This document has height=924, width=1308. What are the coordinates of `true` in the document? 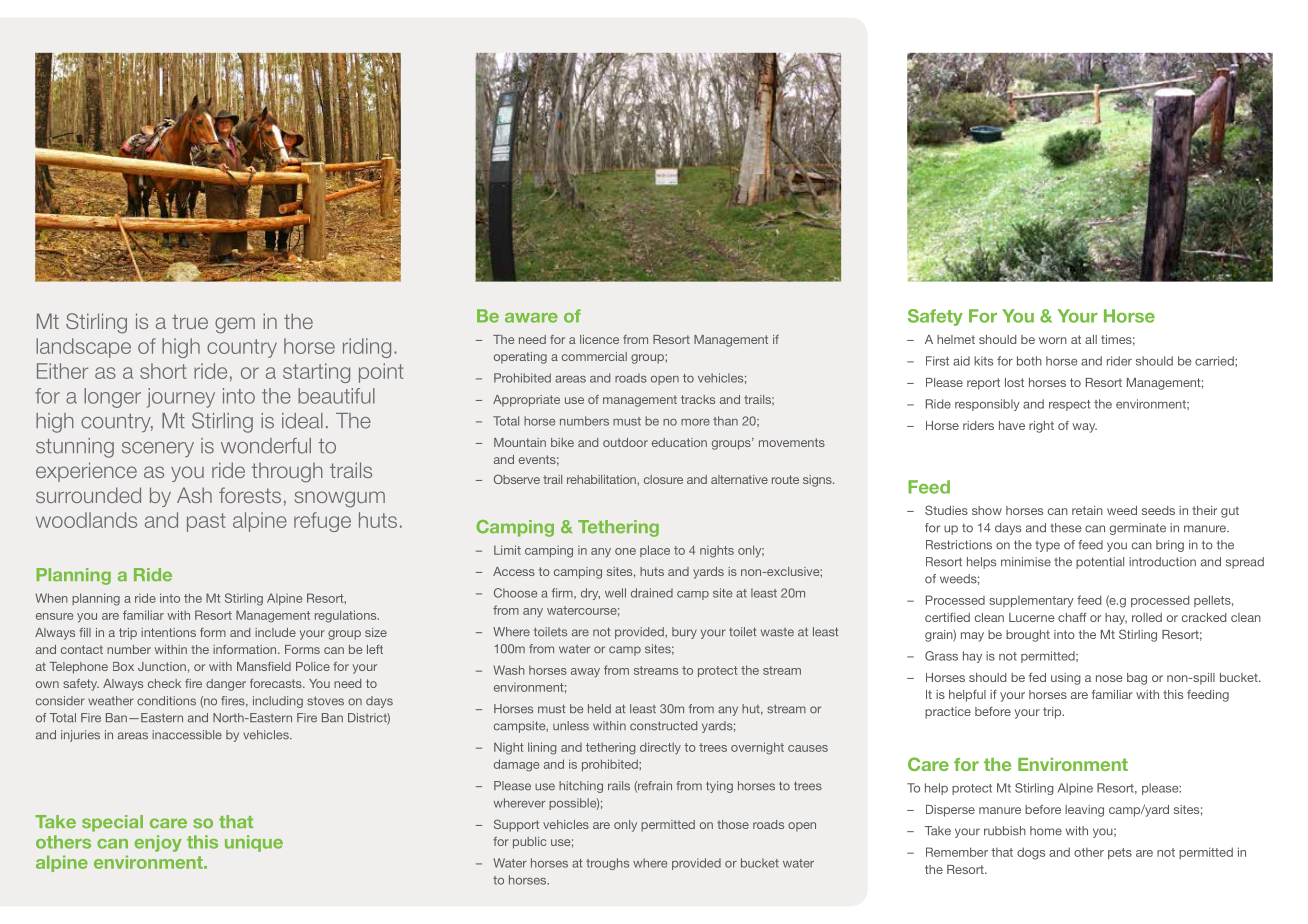 It's located at (190, 321).
